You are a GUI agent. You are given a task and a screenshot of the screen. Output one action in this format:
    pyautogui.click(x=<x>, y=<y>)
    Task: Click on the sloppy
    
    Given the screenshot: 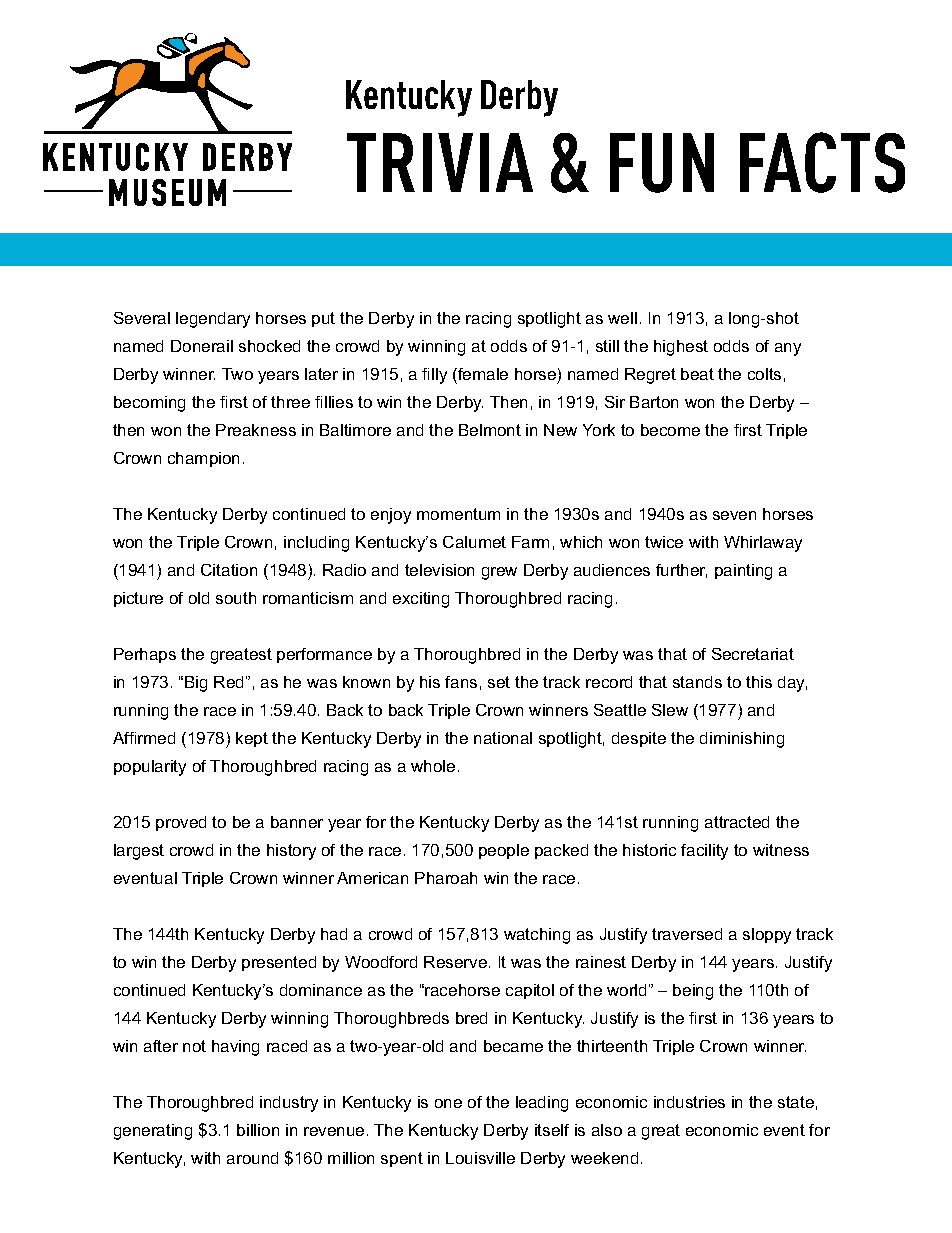 What is the action you would take?
    pyautogui.click(x=767, y=936)
